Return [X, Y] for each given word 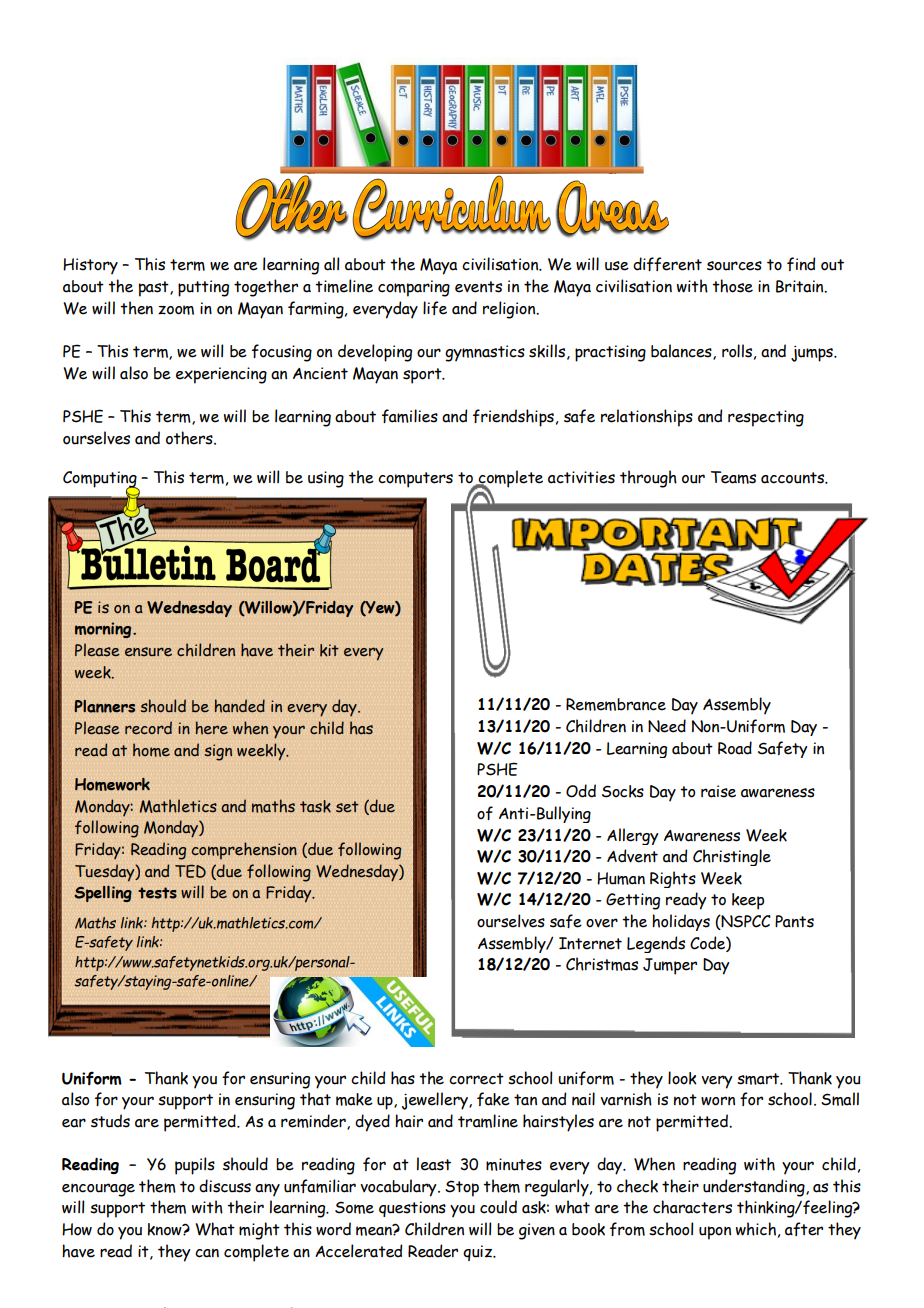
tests [157, 893]
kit [329, 650]
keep [748, 901]
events [478, 287]
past [155, 289]
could [498, 1207]
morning [104, 630]
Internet [590, 943]
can [207, 1253]
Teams [733, 477]
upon [715, 1233]
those [732, 286]
